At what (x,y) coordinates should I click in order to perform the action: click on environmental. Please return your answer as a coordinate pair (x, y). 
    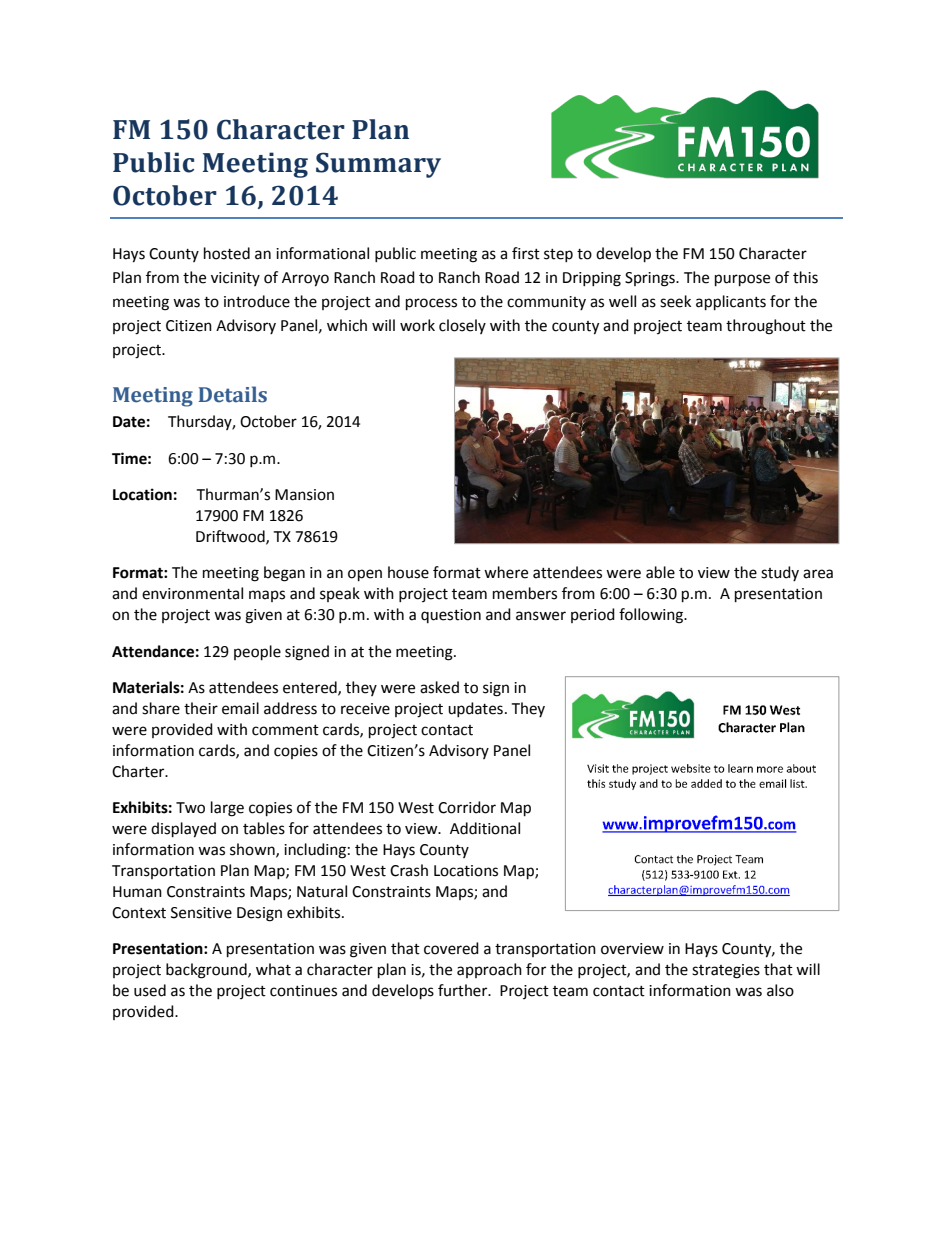
    Looking at the image, I should click on (192, 593).
